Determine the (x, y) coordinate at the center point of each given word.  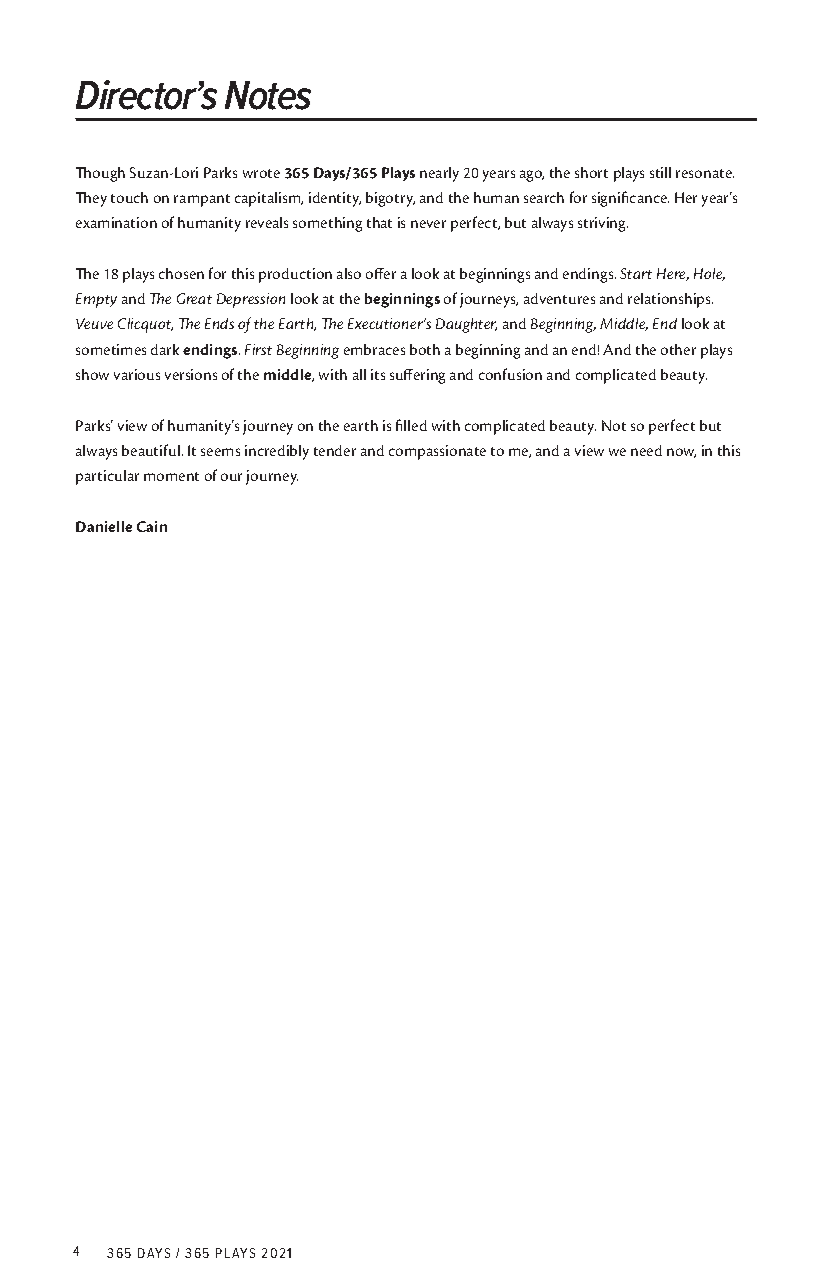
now (681, 453)
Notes (268, 95)
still (660, 172)
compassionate (437, 452)
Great (194, 298)
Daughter (466, 325)
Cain (152, 526)
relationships (670, 300)
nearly (439, 174)
